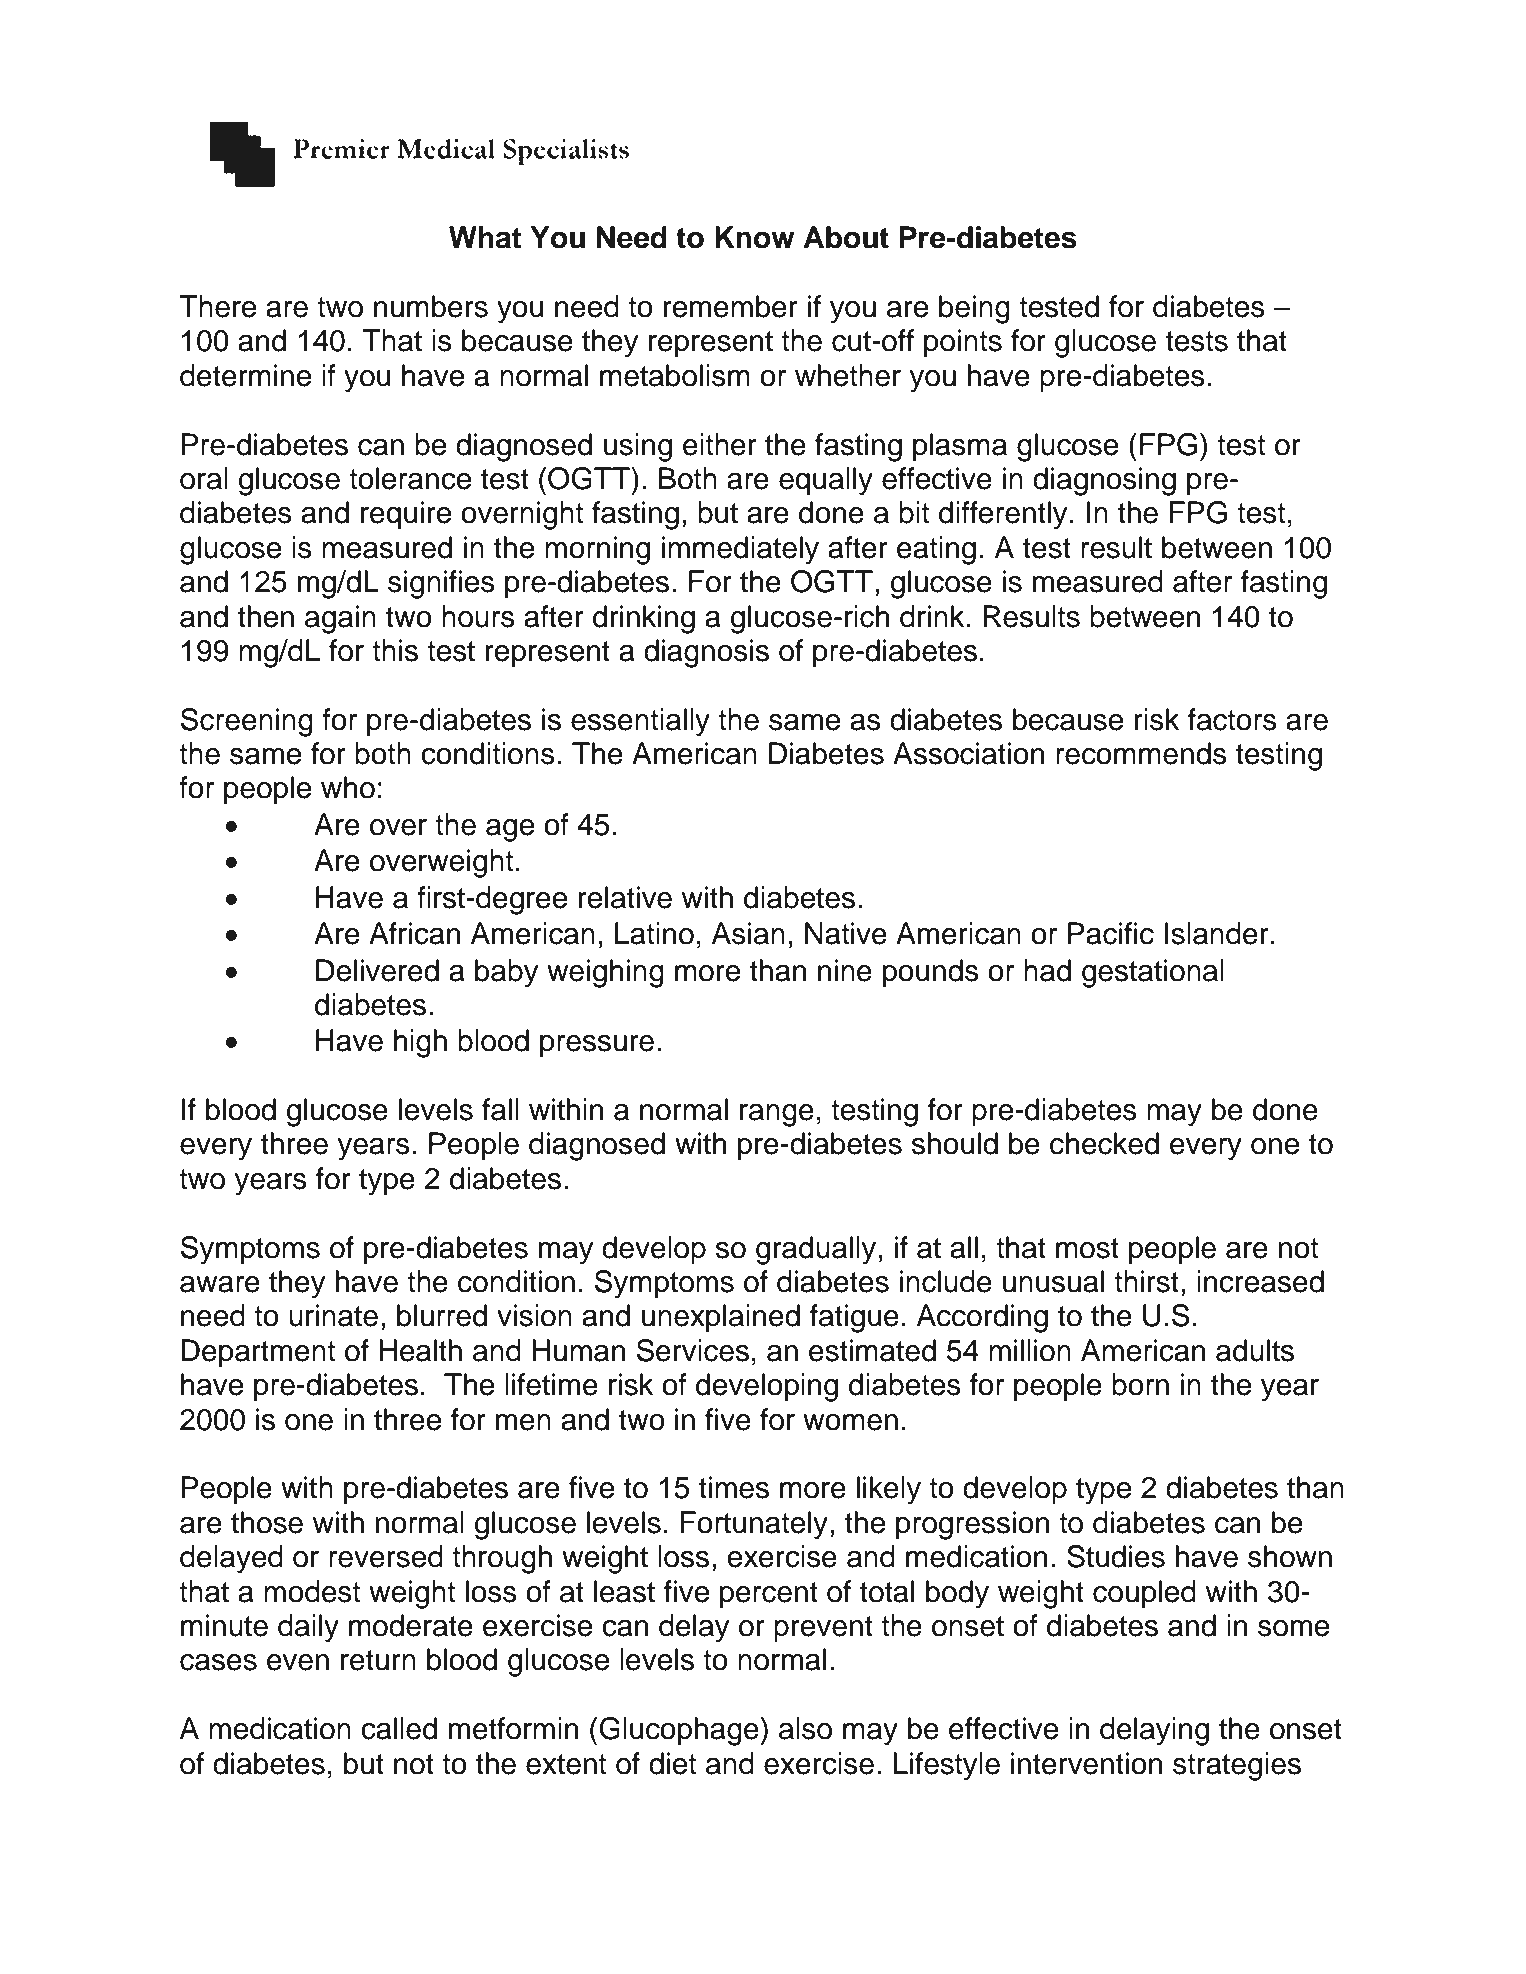 This document has width=1526, height=1974. I want to click on intervention, so click(1086, 1763).
